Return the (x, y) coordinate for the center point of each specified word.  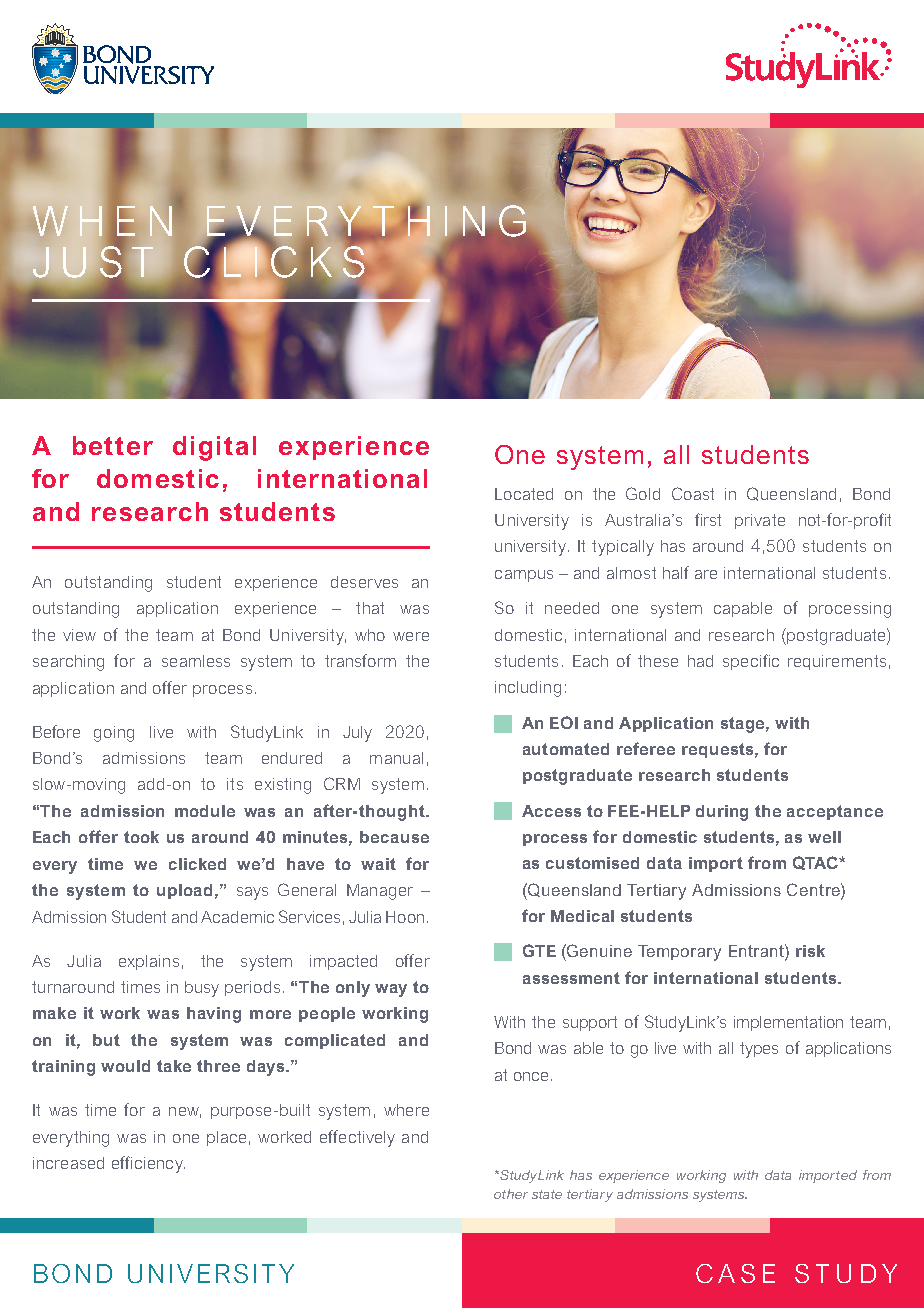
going (114, 734)
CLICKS (274, 262)
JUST (93, 262)
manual (396, 758)
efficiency (148, 1164)
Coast (693, 493)
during (722, 813)
